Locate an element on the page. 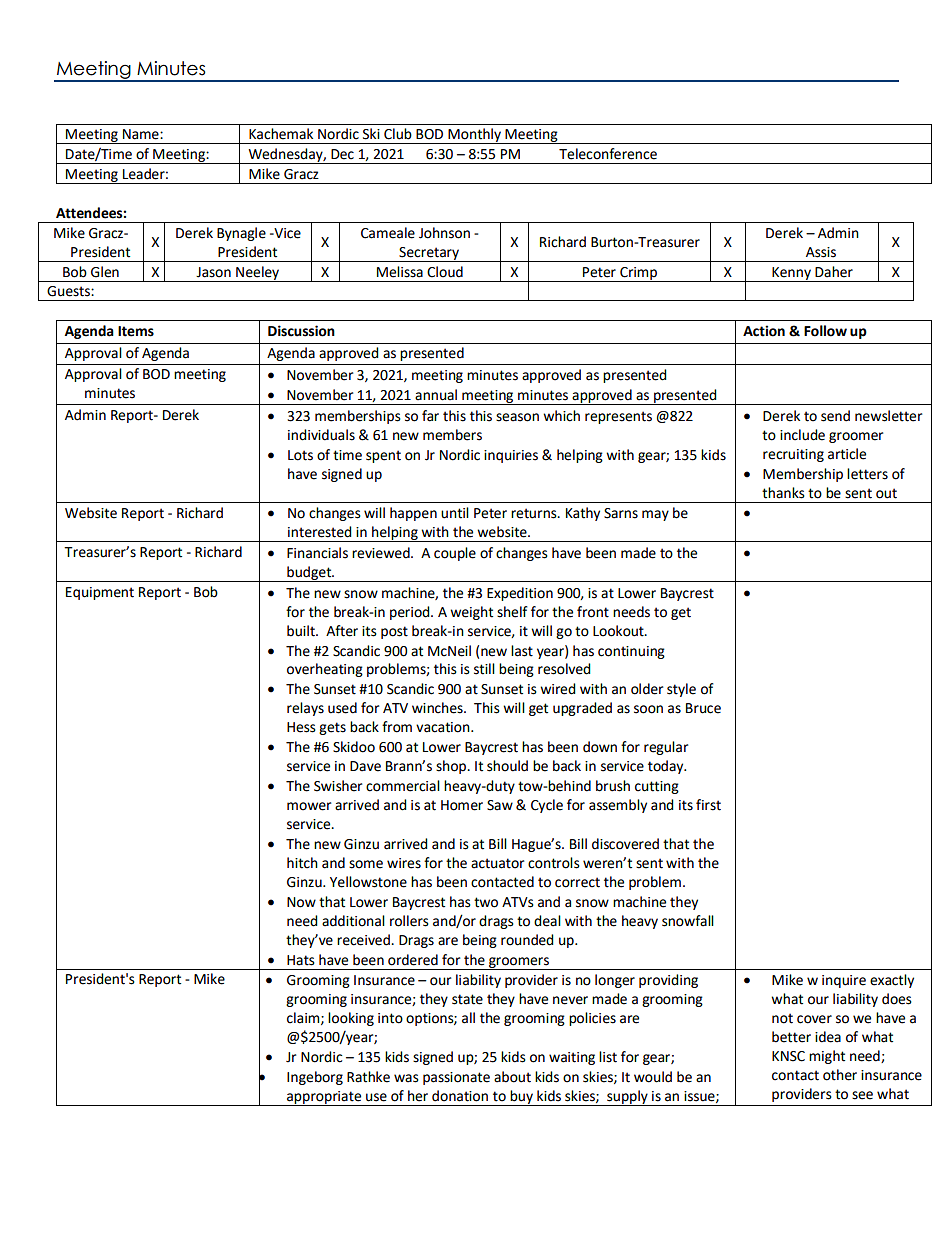 This page has width=952, height=1233. hitch is located at coordinates (302, 863).
